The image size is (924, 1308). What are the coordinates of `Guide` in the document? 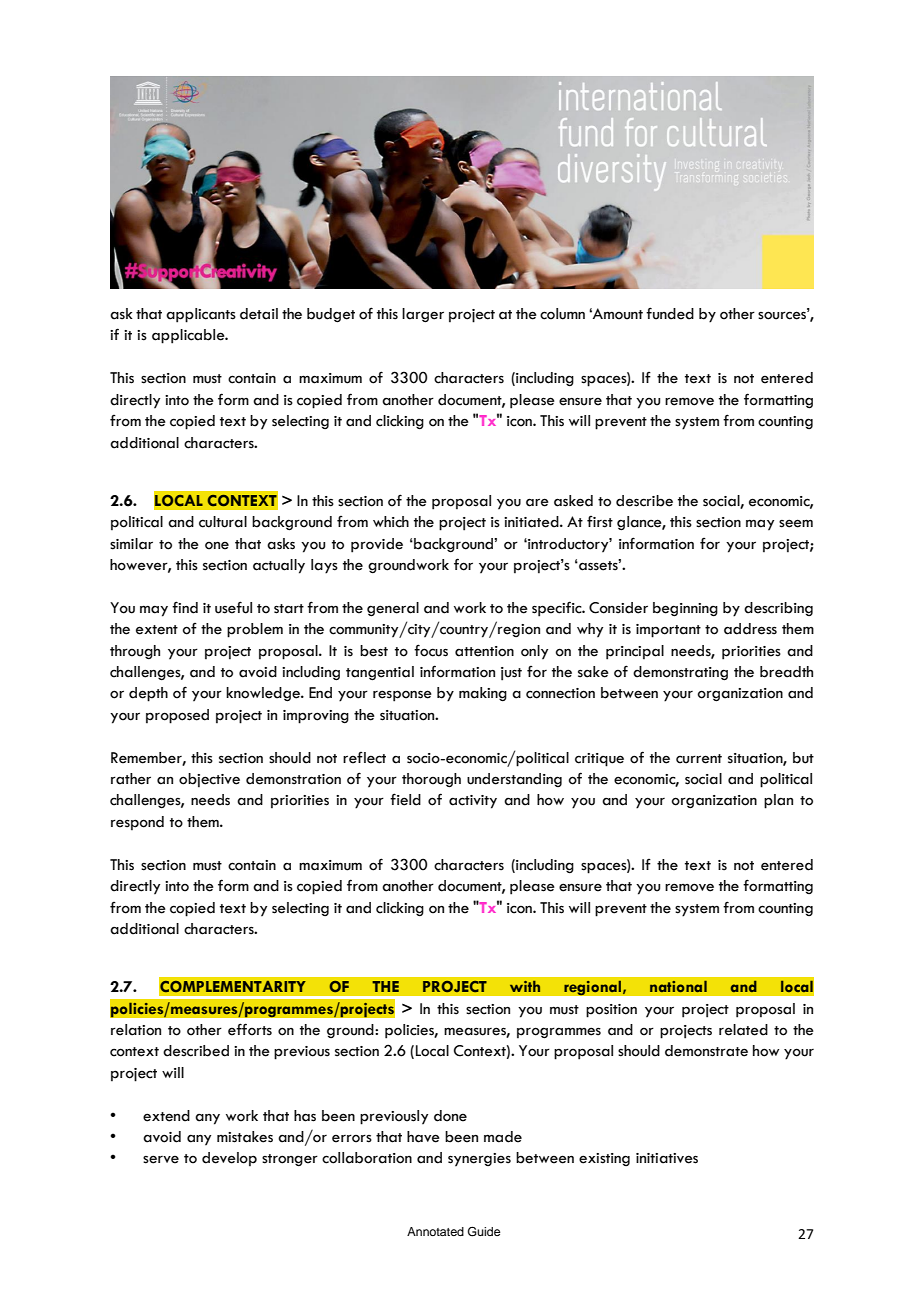 It's located at (484, 1232).
